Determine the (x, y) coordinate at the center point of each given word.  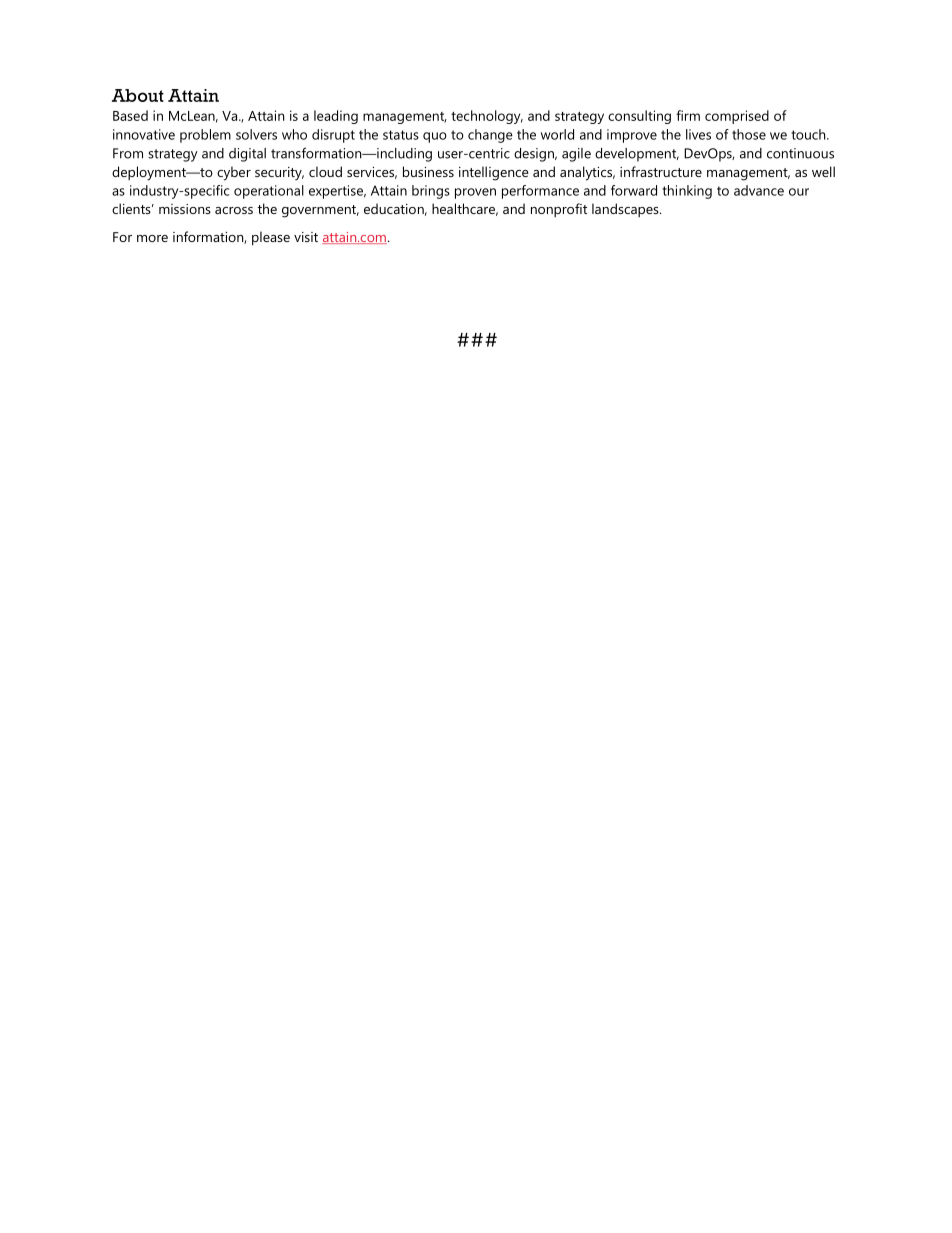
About (138, 95)
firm (688, 115)
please (271, 238)
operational (269, 192)
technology (487, 117)
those (749, 134)
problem (205, 136)
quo (435, 137)
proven (475, 193)
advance (759, 190)
